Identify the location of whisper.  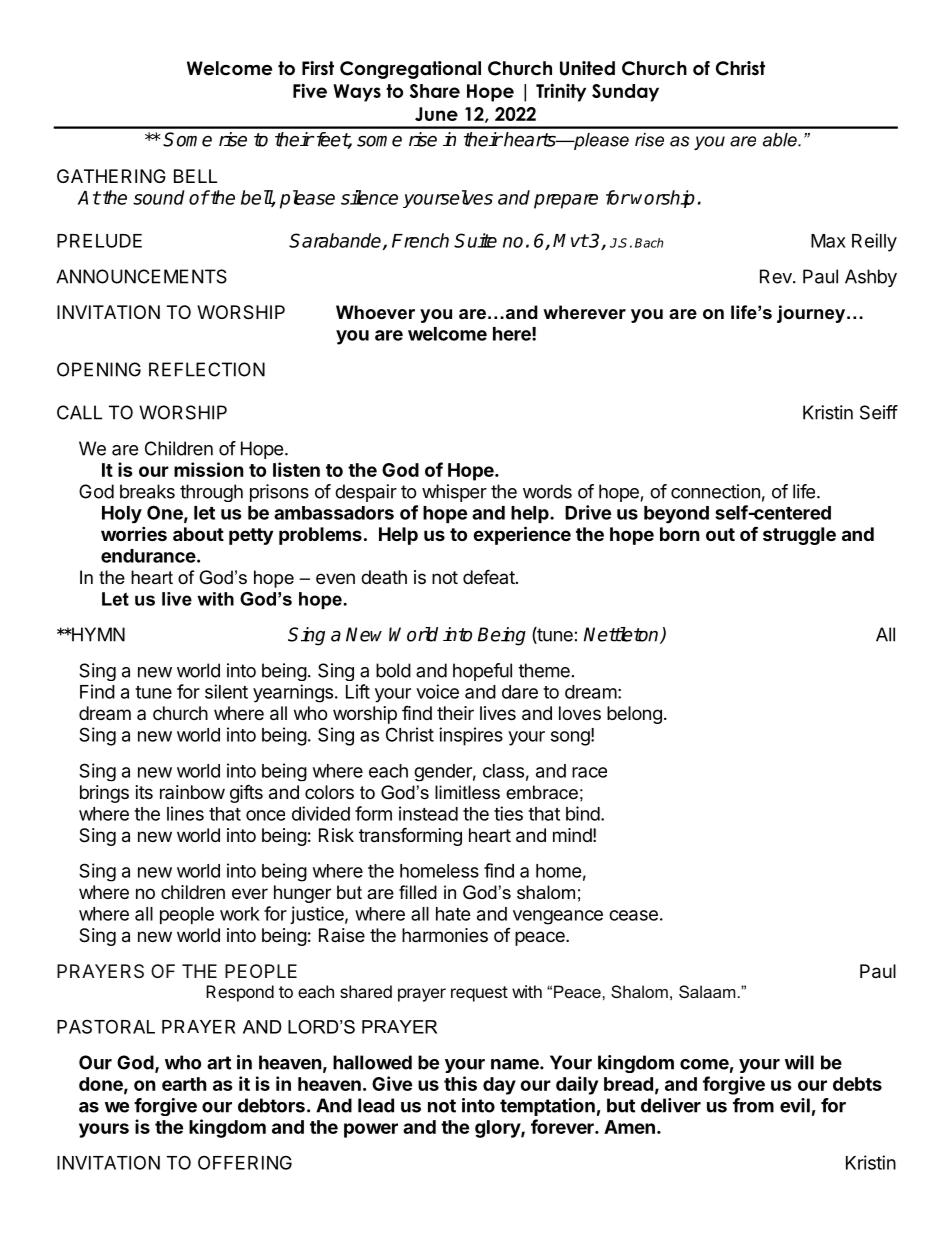
(454, 493).
